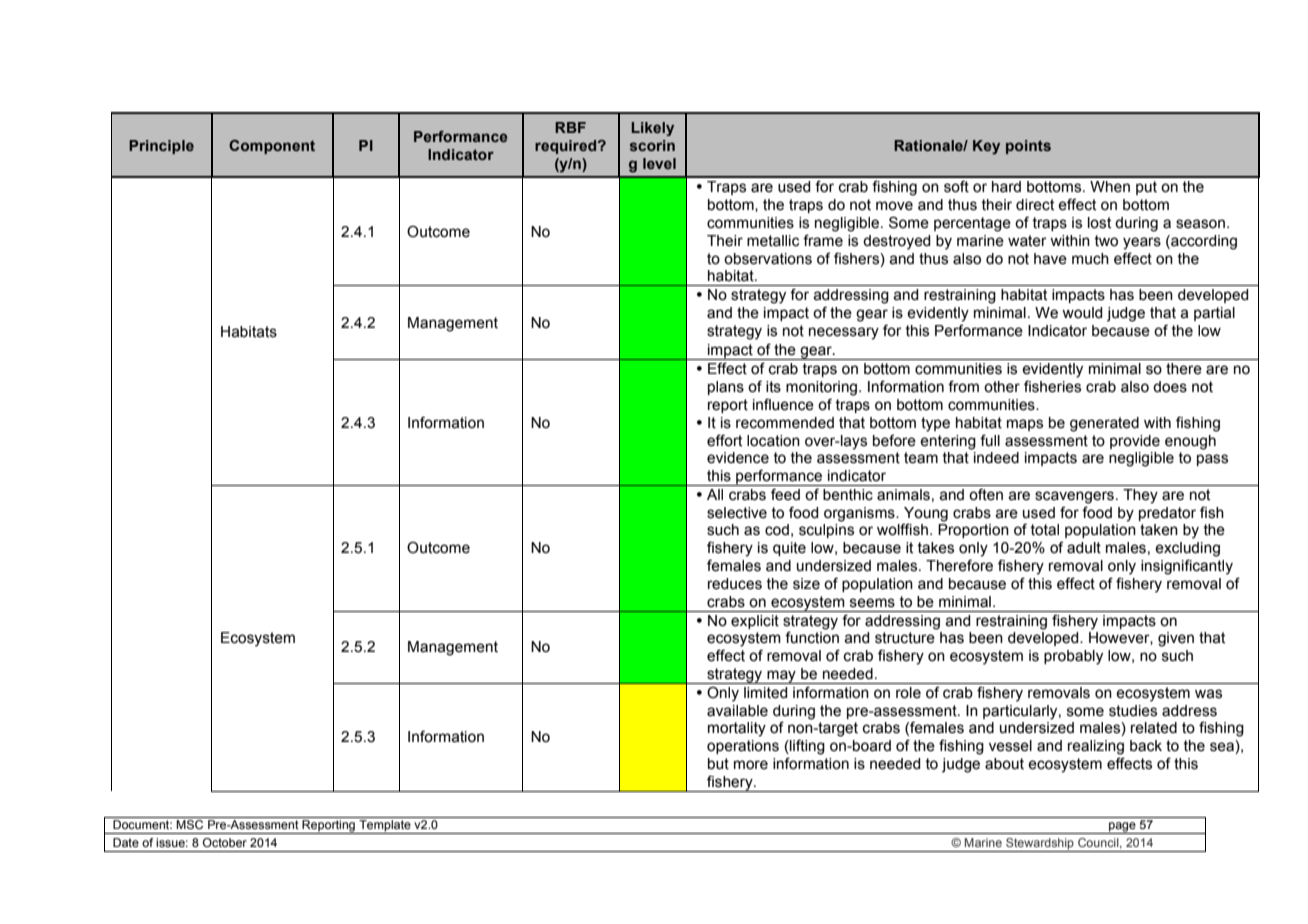 The image size is (1308, 924). I want to click on level, so click(659, 163).
